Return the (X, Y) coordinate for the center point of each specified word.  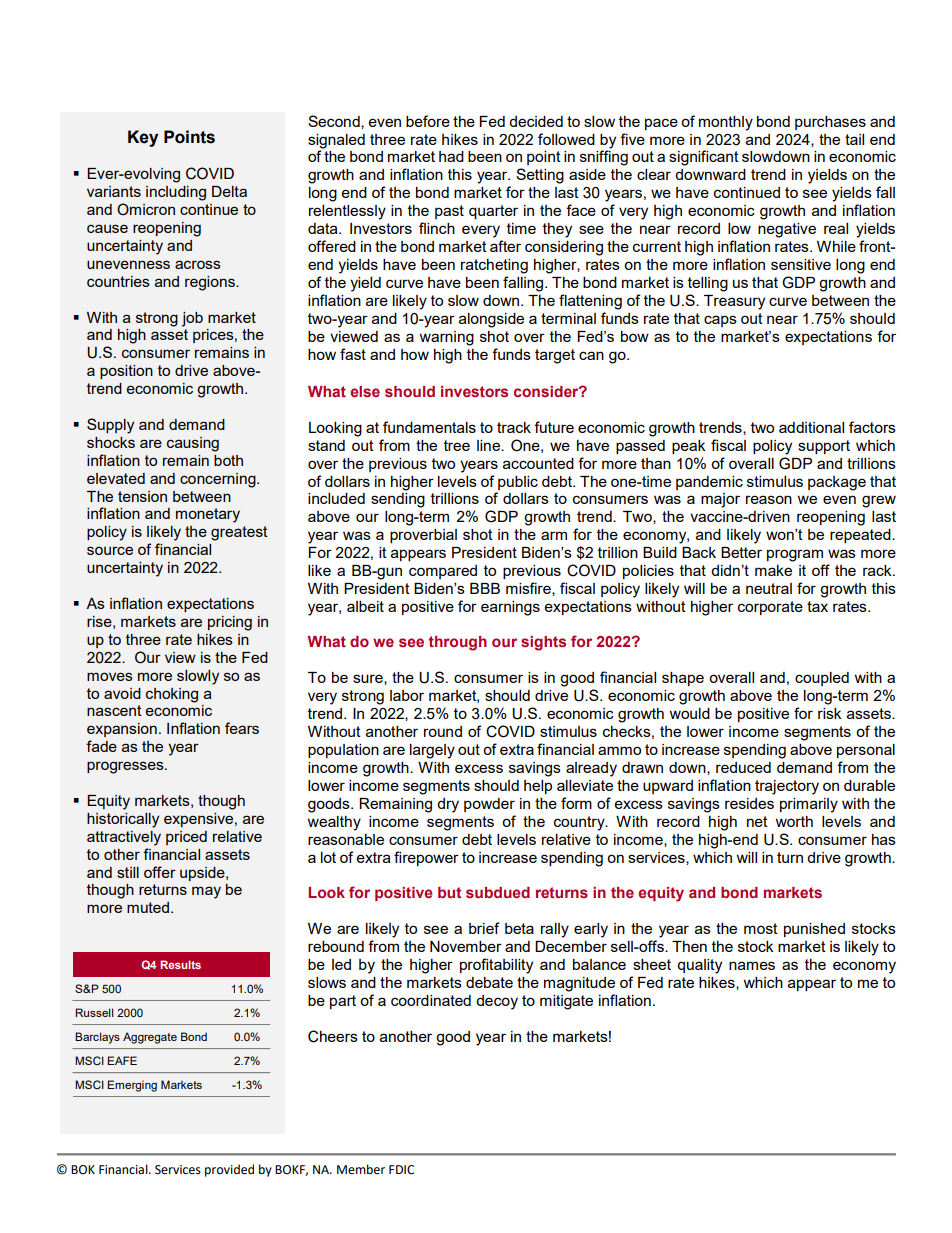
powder (489, 805)
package (837, 483)
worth (794, 821)
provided (229, 1170)
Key (143, 138)
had (451, 156)
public (518, 483)
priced (186, 838)
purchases (830, 123)
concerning (219, 480)
